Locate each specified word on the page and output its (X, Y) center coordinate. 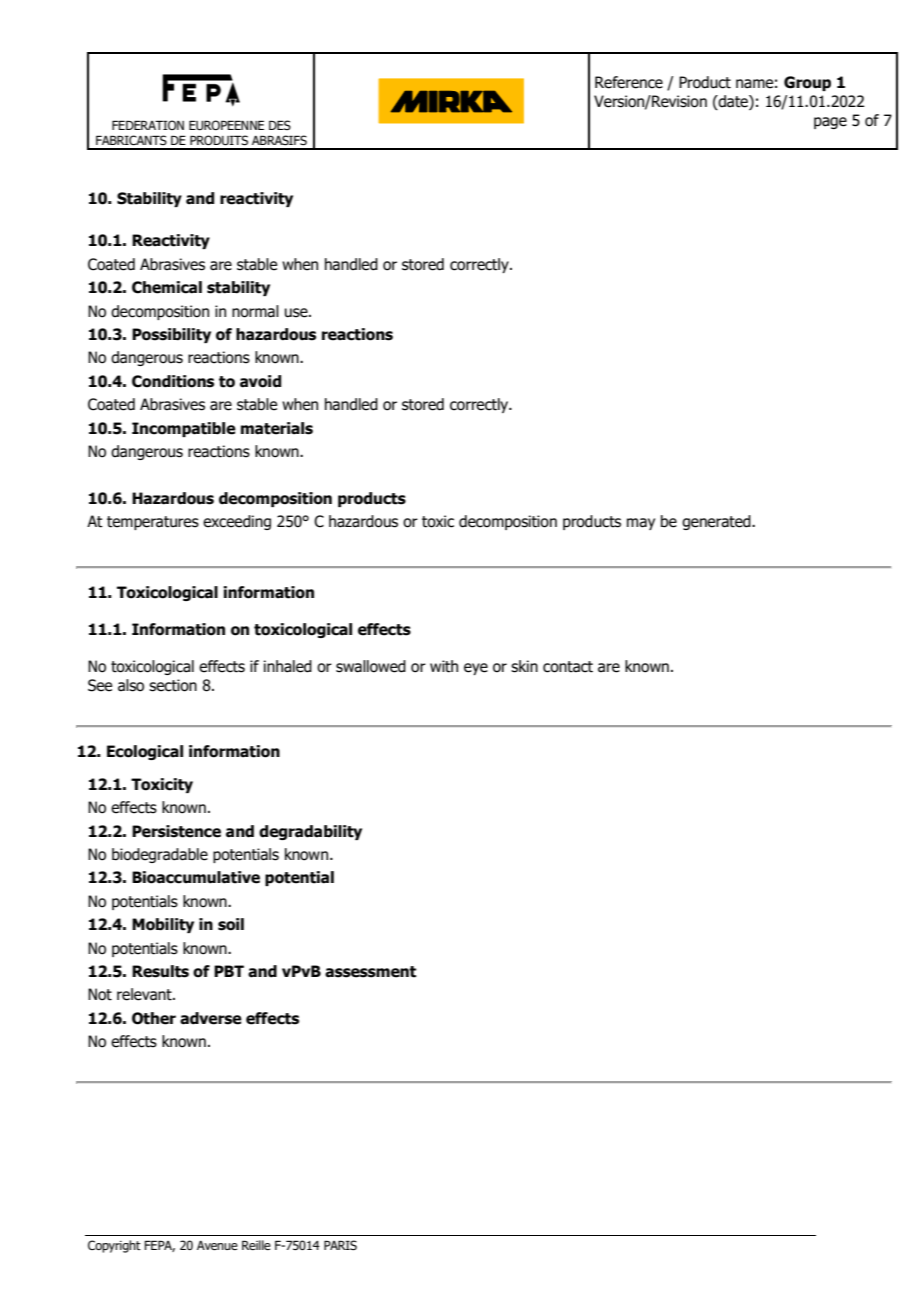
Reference (629, 82)
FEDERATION (148, 125)
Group (807, 83)
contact (568, 667)
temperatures (153, 523)
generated (717, 522)
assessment (370, 972)
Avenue (217, 1245)
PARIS (340, 1245)
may (641, 524)
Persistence (176, 831)
